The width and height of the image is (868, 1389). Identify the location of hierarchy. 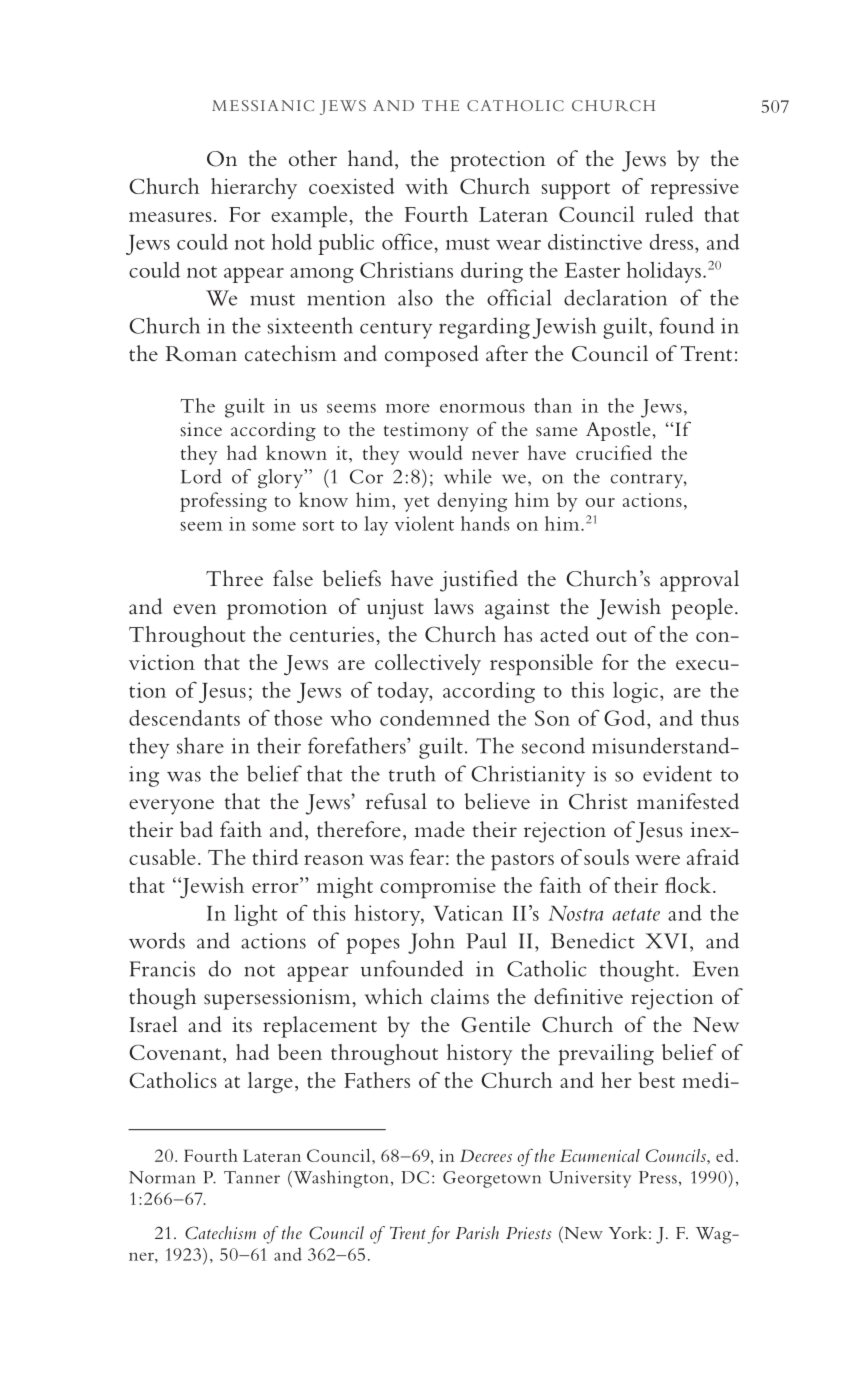
(254, 188).
